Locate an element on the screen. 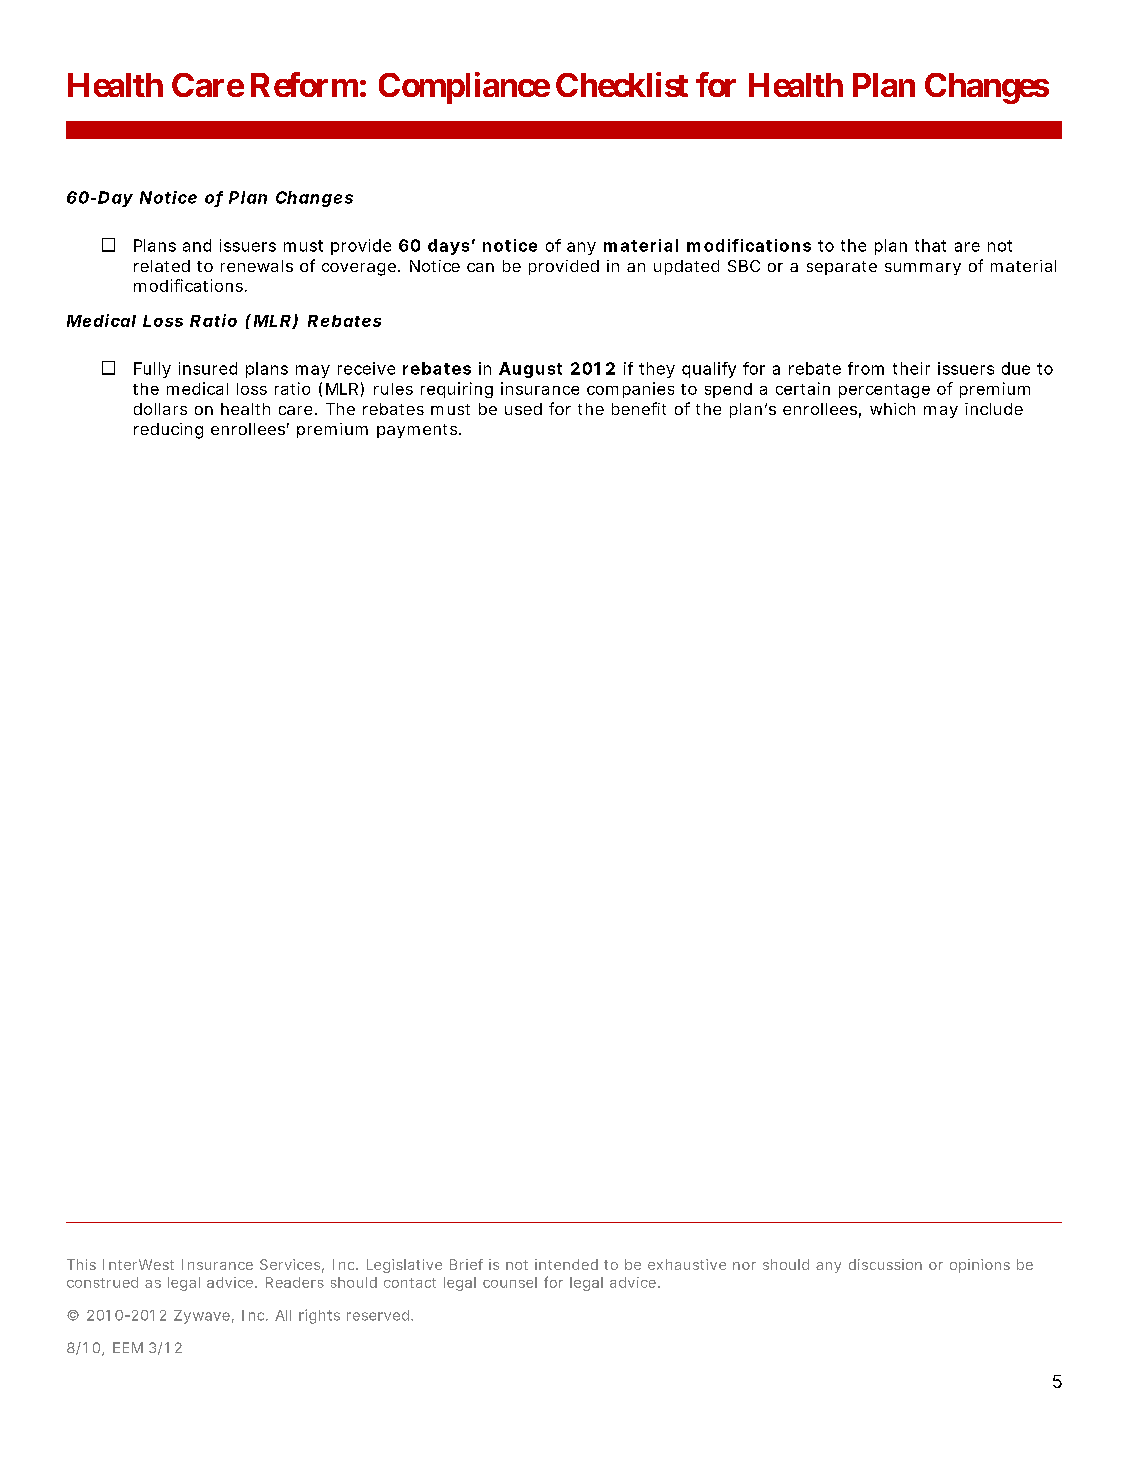 Image resolution: width=1128 pixels, height=1460 pixels. August is located at coordinates (530, 370).
